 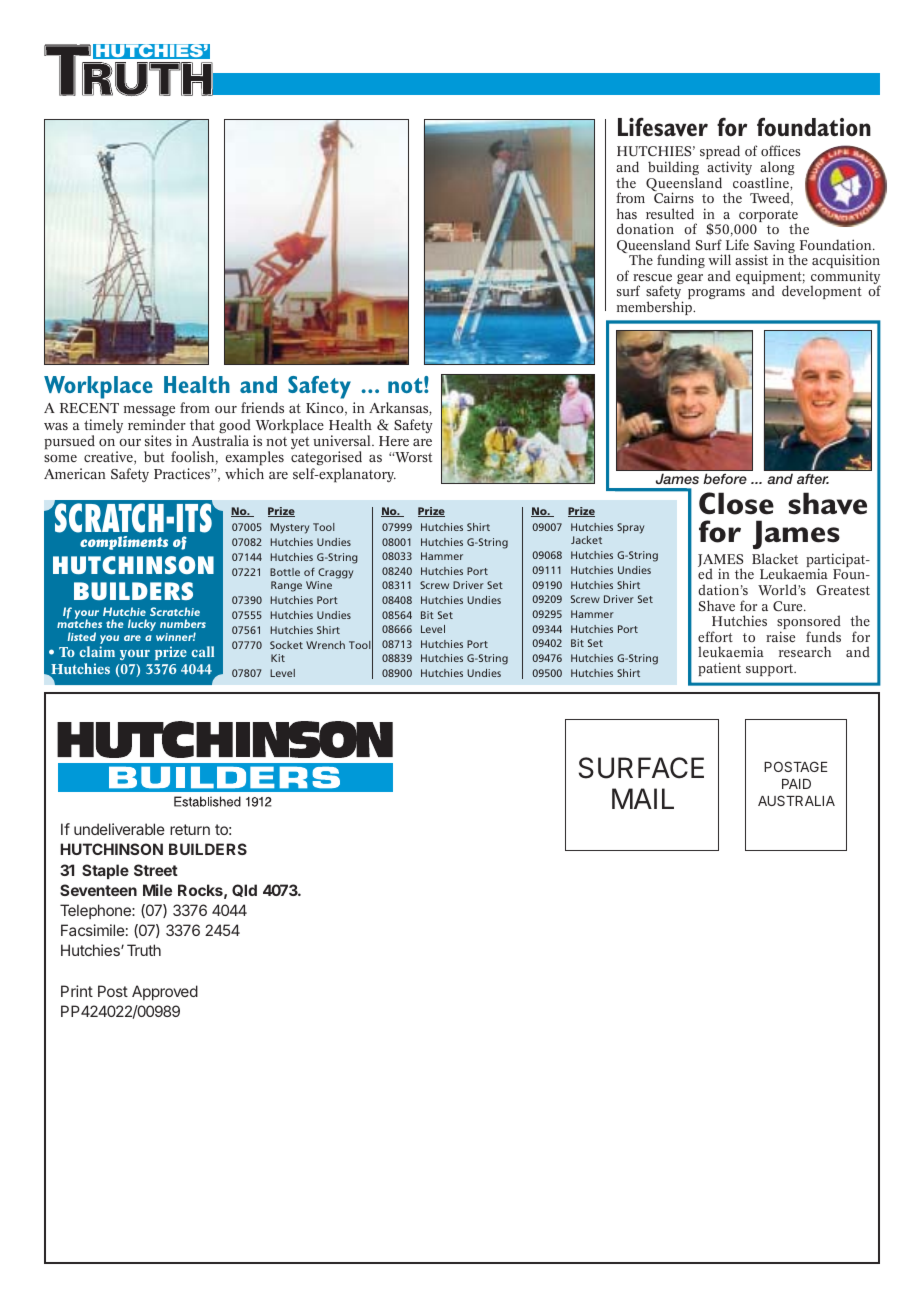 What do you see at coordinates (725, 478) in the page?
I see `before` at bounding box center [725, 478].
